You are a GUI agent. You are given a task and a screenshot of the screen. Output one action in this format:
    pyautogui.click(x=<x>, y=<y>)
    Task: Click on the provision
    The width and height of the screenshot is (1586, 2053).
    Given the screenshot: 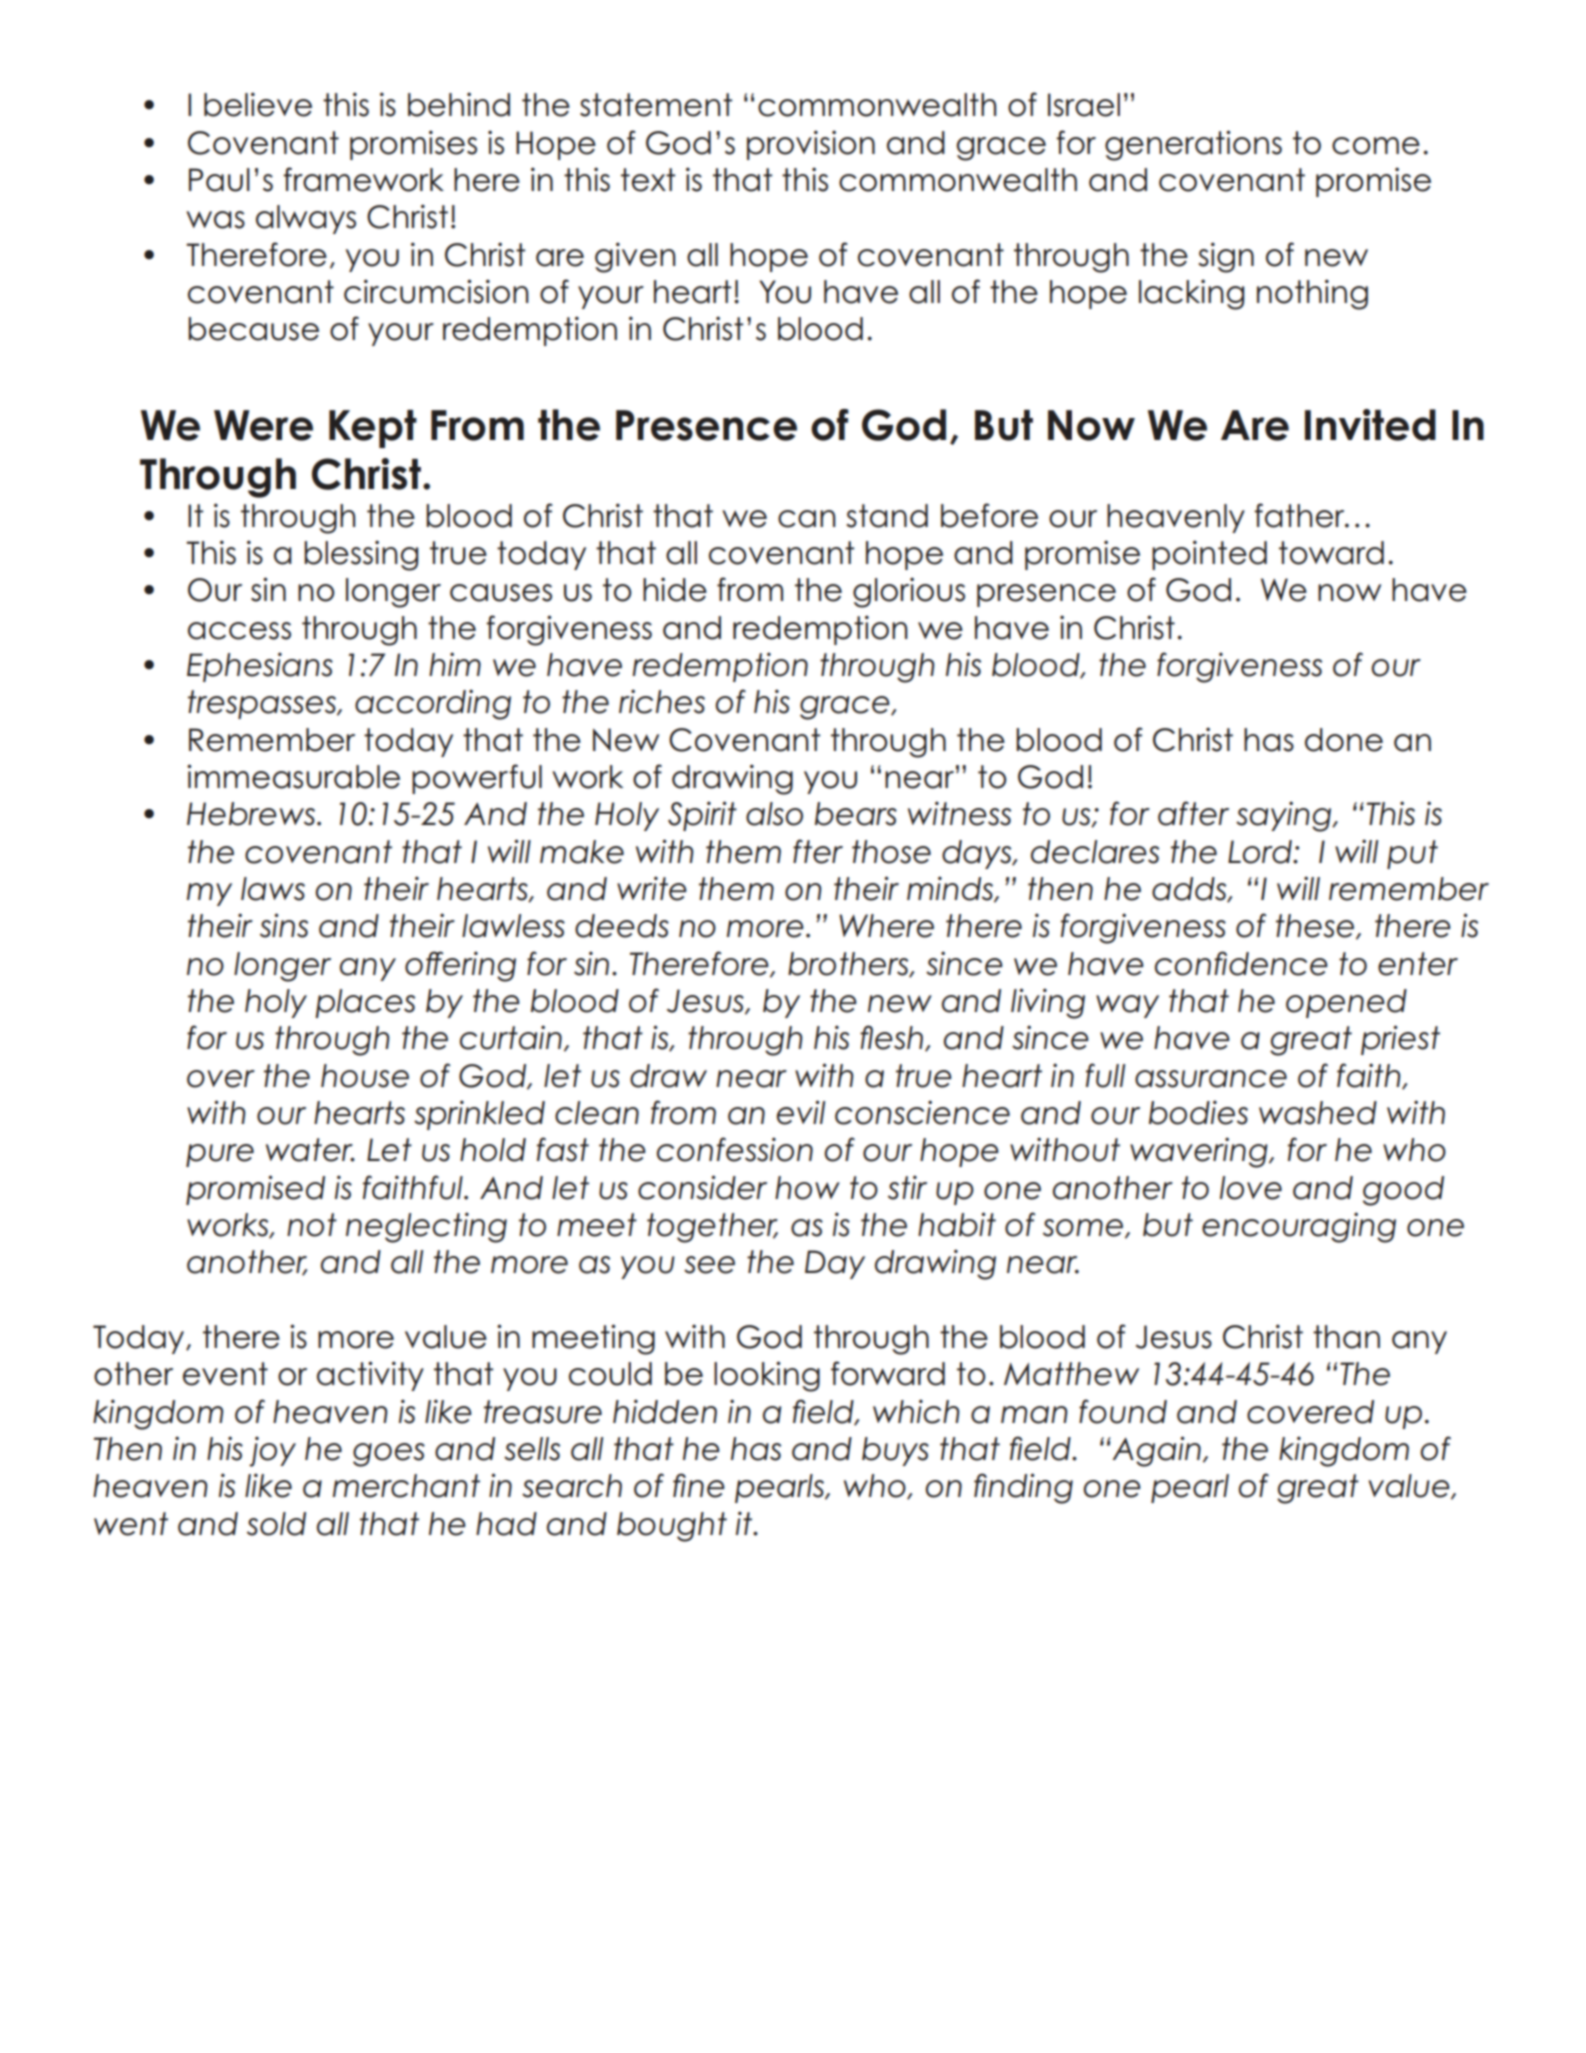 What is the action you would take?
    pyautogui.click(x=811, y=145)
